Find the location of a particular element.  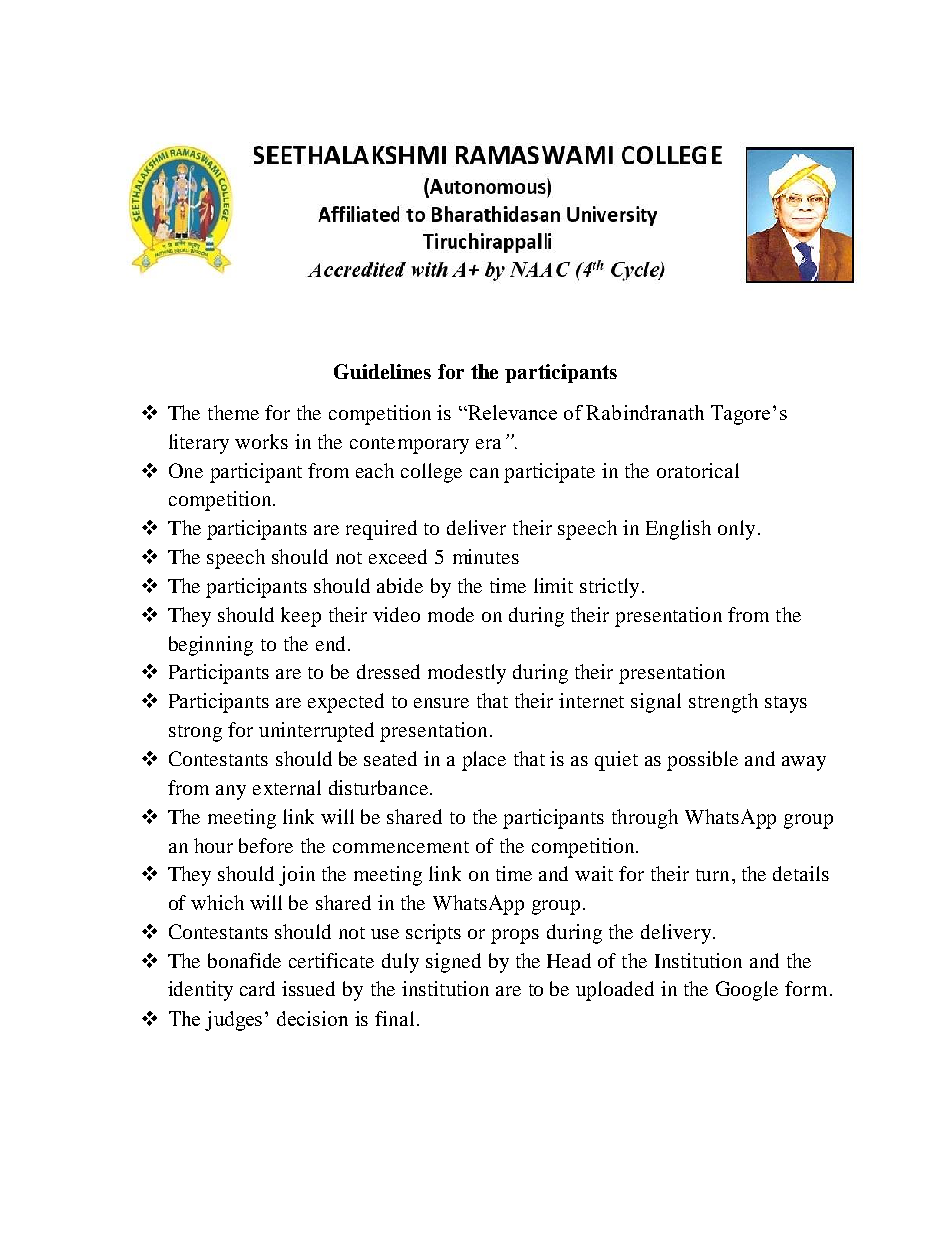

expected is located at coordinates (346, 703).
